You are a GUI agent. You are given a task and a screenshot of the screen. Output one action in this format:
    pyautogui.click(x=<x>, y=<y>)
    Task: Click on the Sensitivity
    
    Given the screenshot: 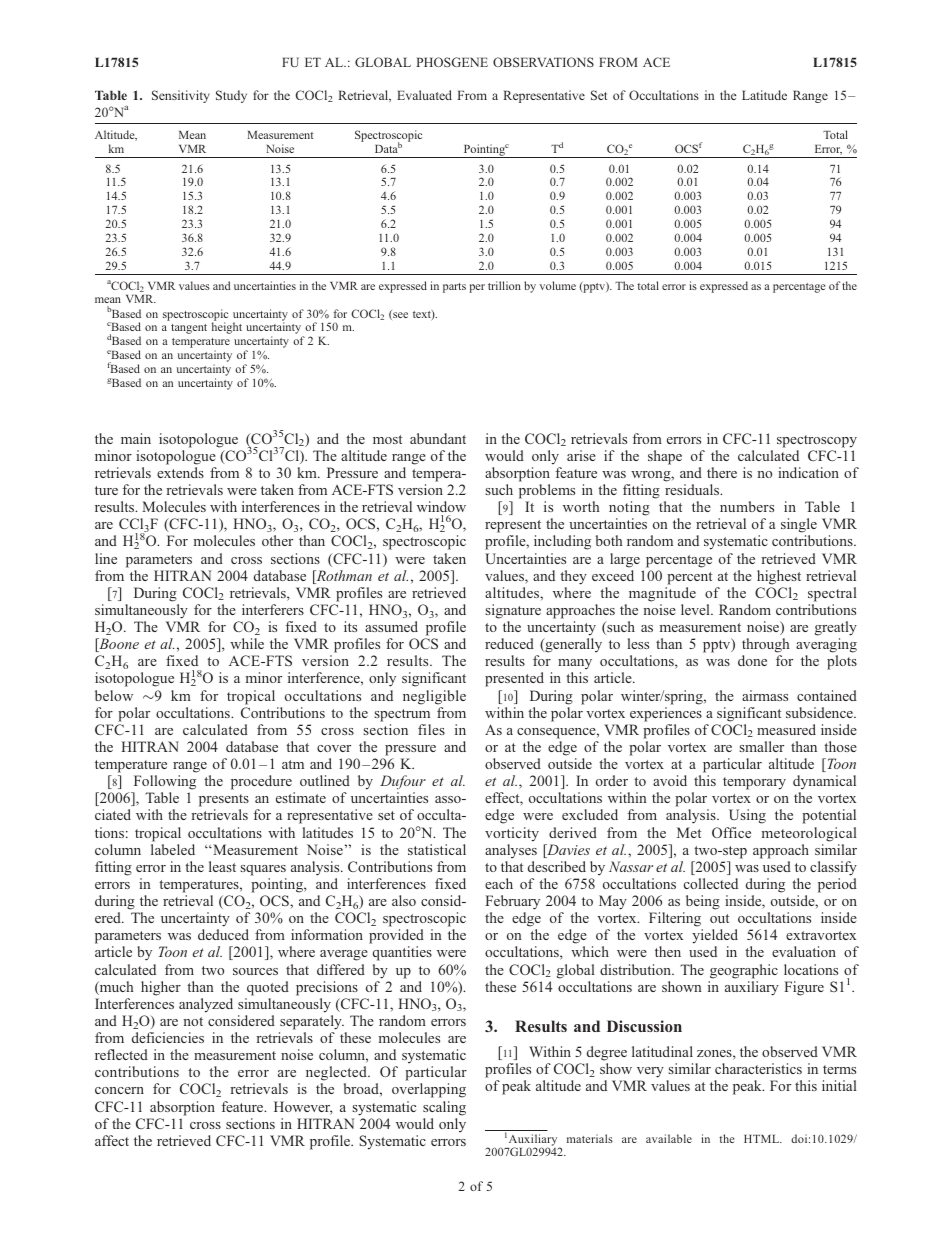 What is the action you would take?
    pyautogui.click(x=181, y=96)
